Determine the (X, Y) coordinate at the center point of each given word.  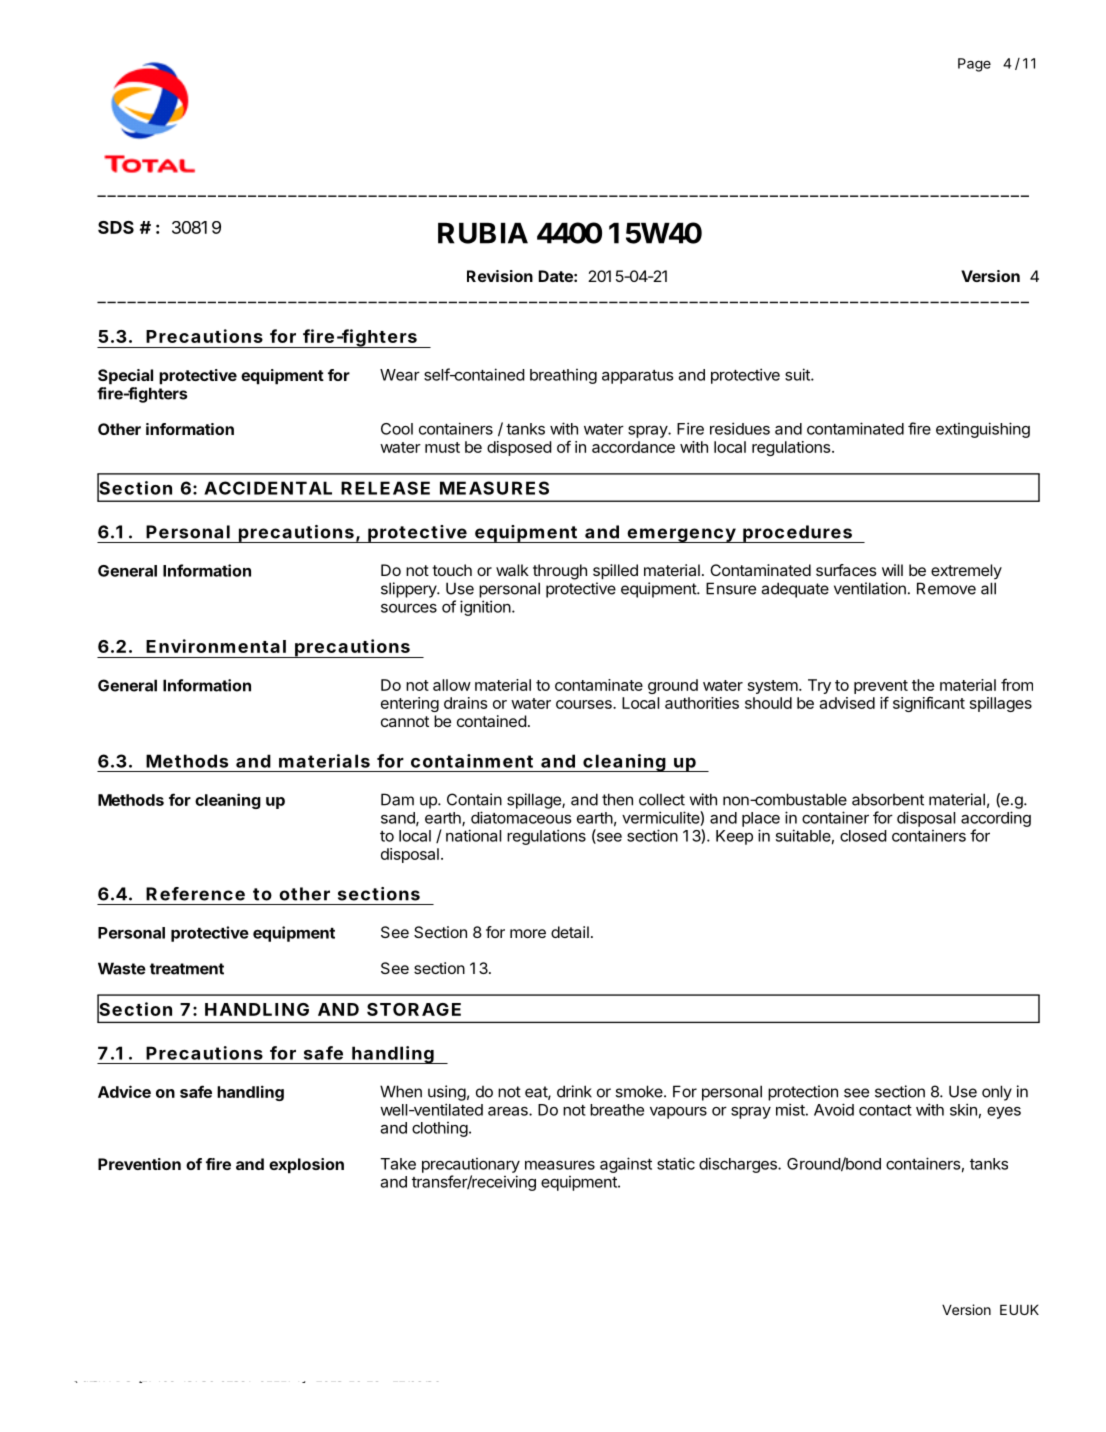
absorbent (888, 799)
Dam (397, 799)
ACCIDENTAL (268, 488)
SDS (116, 227)
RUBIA (483, 233)
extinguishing (983, 430)
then (617, 799)
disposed (519, 448)
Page (974, 65)
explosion (306, 1166)
